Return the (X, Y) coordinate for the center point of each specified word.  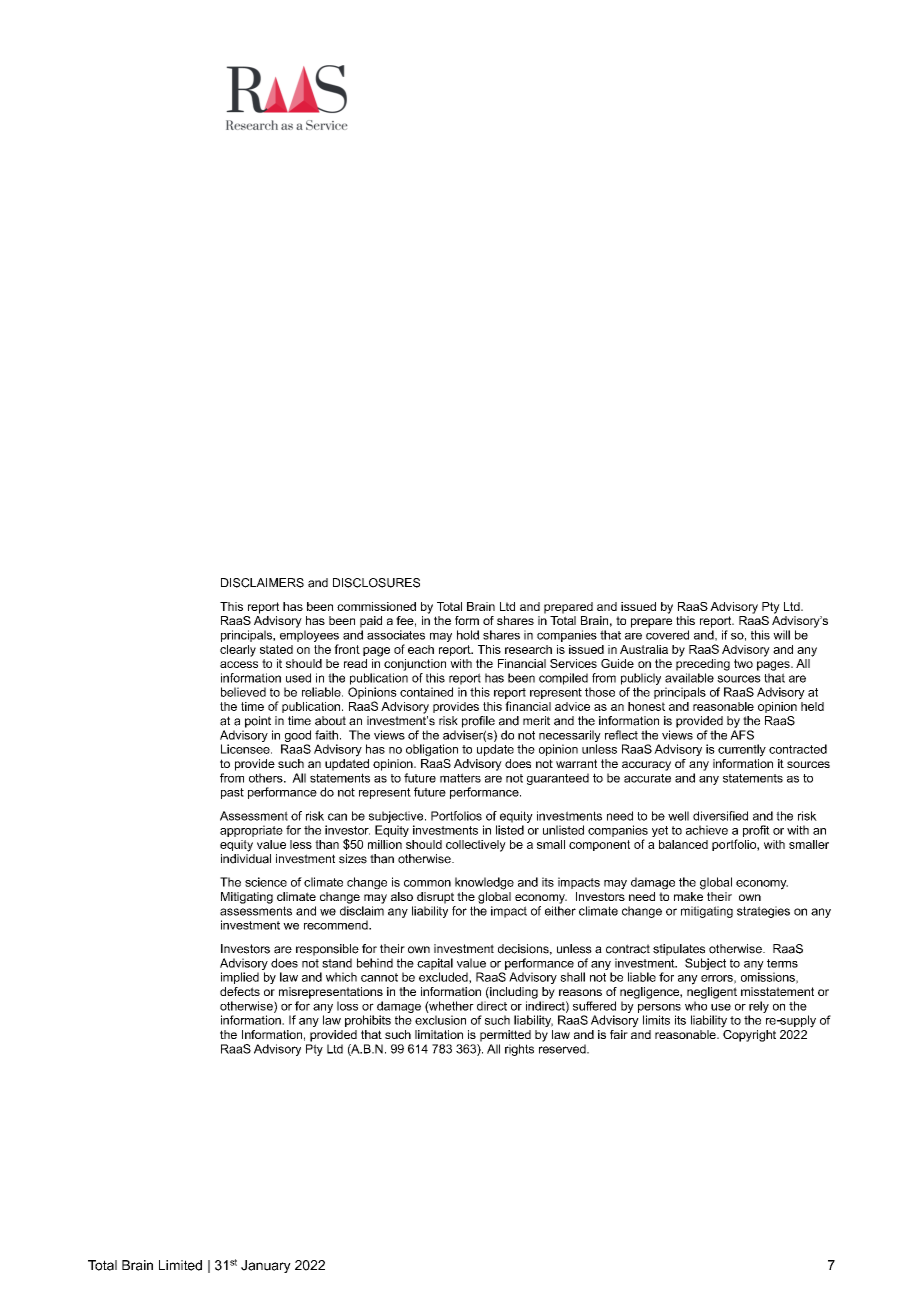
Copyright (749, 1034)
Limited (180, 1265)
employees (309, 636)
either (560, 911)
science (266, 882)
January (266, 1266)
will (781, 635)
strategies (763, 912)
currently (742, 750)
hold (468, 635)
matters (460, 778)
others (267, 778)
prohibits (368, 1021)
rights (519, 1050)
